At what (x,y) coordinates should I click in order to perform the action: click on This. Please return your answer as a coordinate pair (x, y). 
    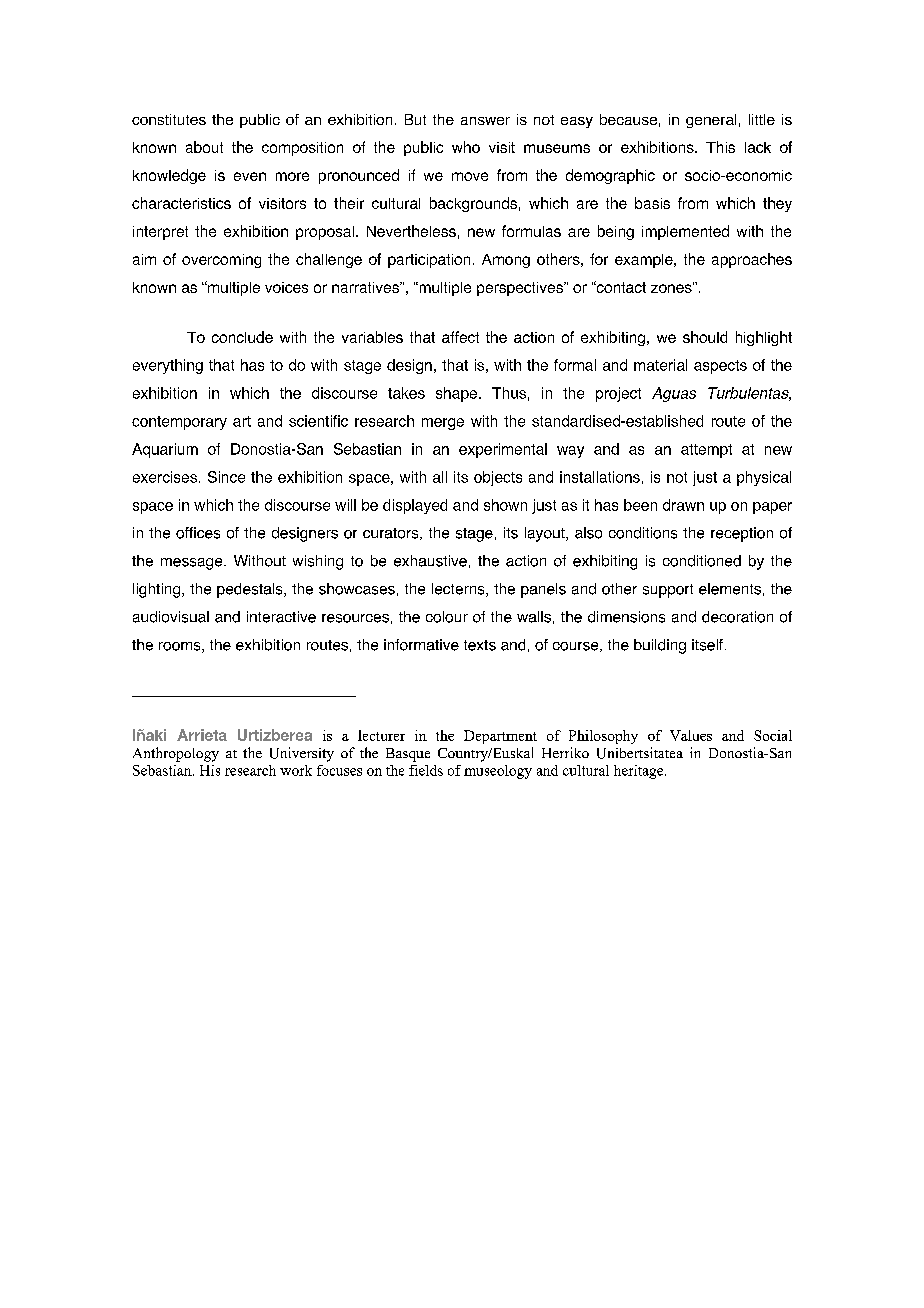
    Looking at the image, I should click on (720, 147).
